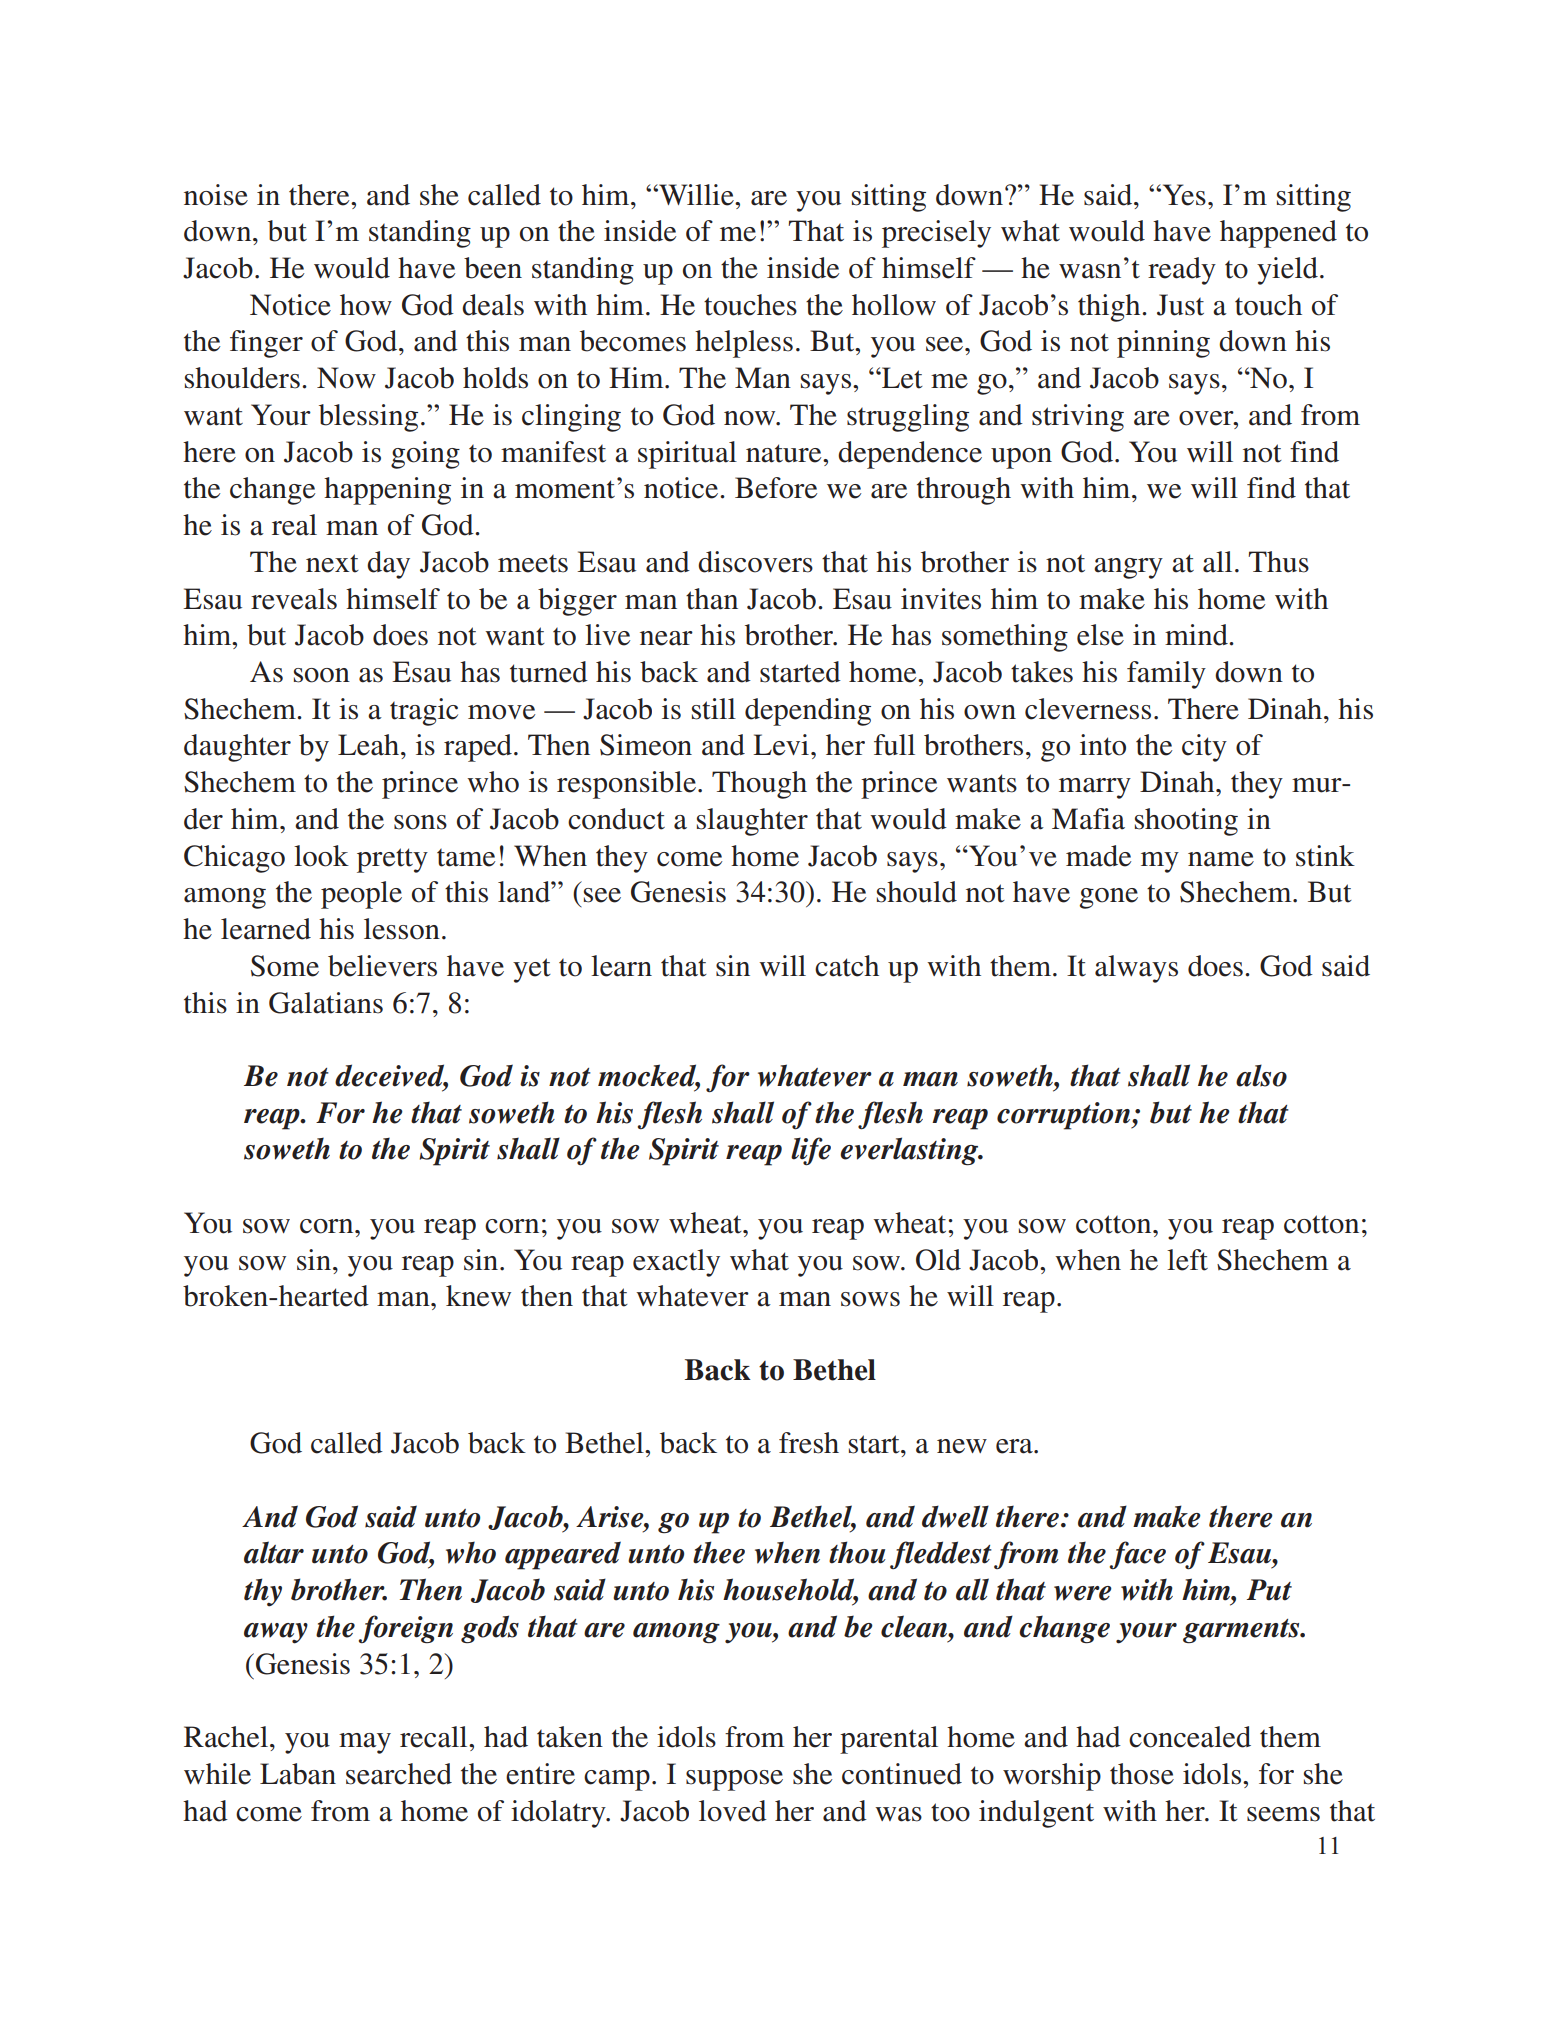 The image size is (1561, 2020). I want to click on always, so click(1136, 969).
